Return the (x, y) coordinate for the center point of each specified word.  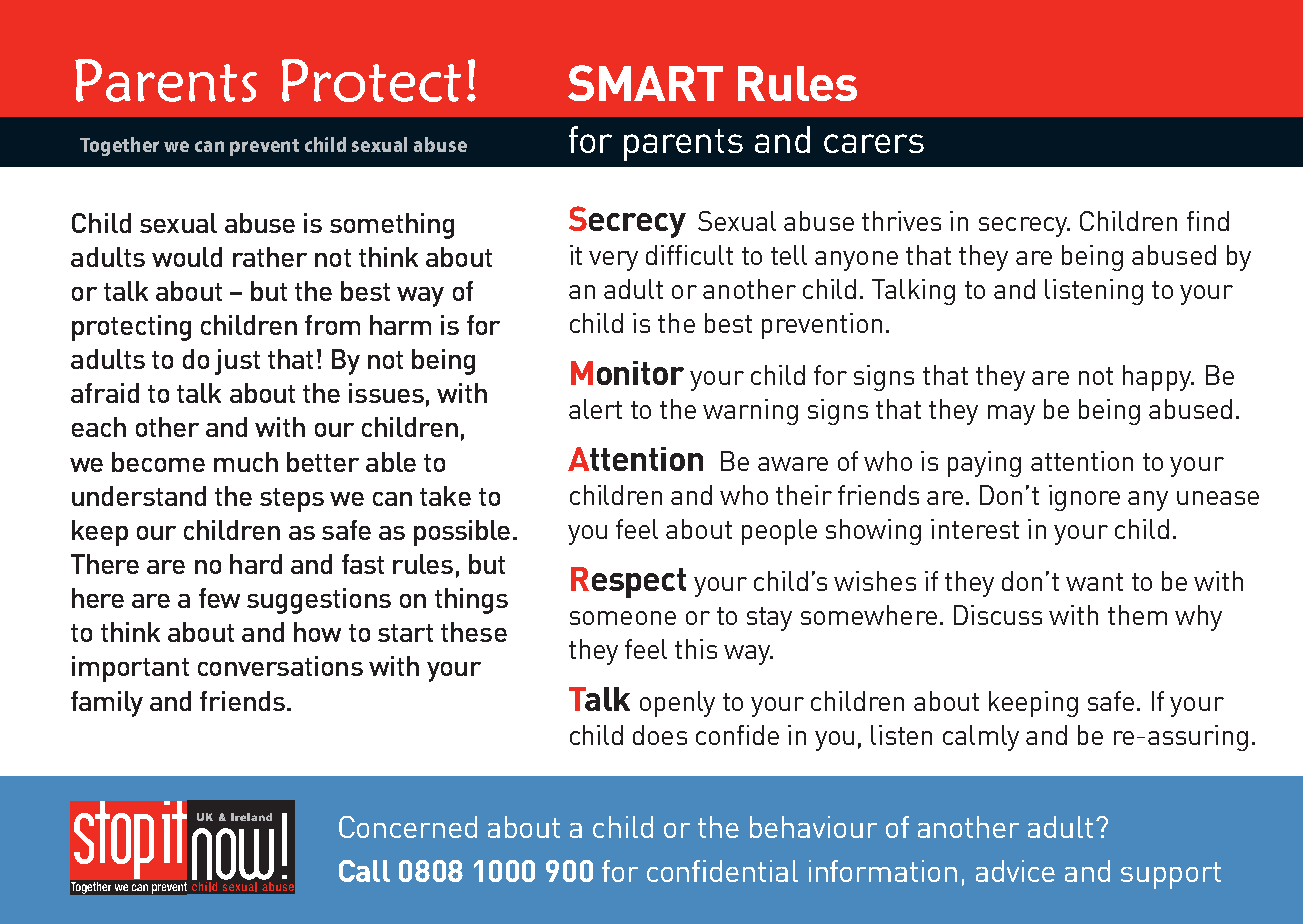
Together (119, 146)
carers (874, 143)
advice (1015, 871)
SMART (645, 83)
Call (364, 871)
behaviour (813, 827)
